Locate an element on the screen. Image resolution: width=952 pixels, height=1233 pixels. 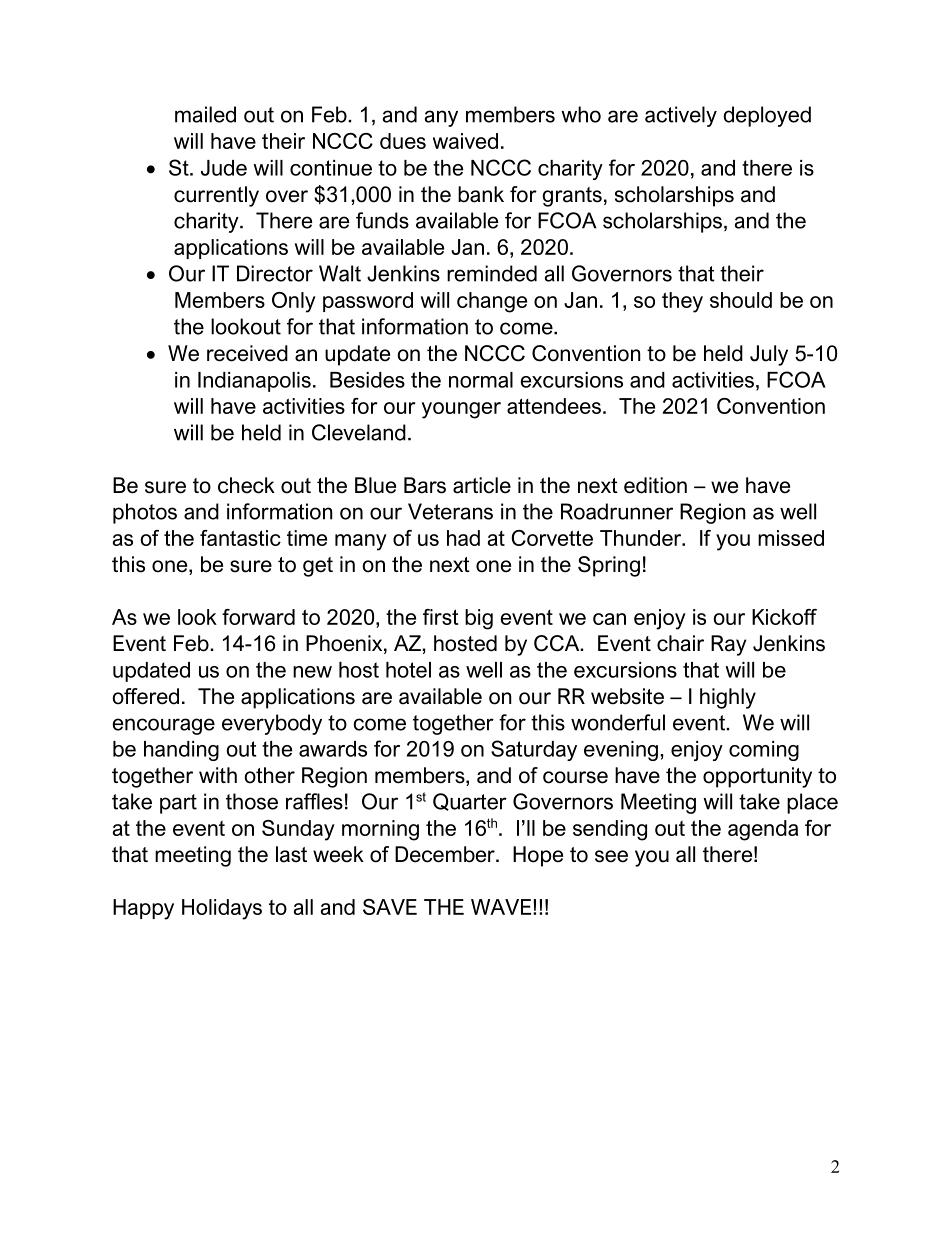
change is located at coordinates (492, 302).
